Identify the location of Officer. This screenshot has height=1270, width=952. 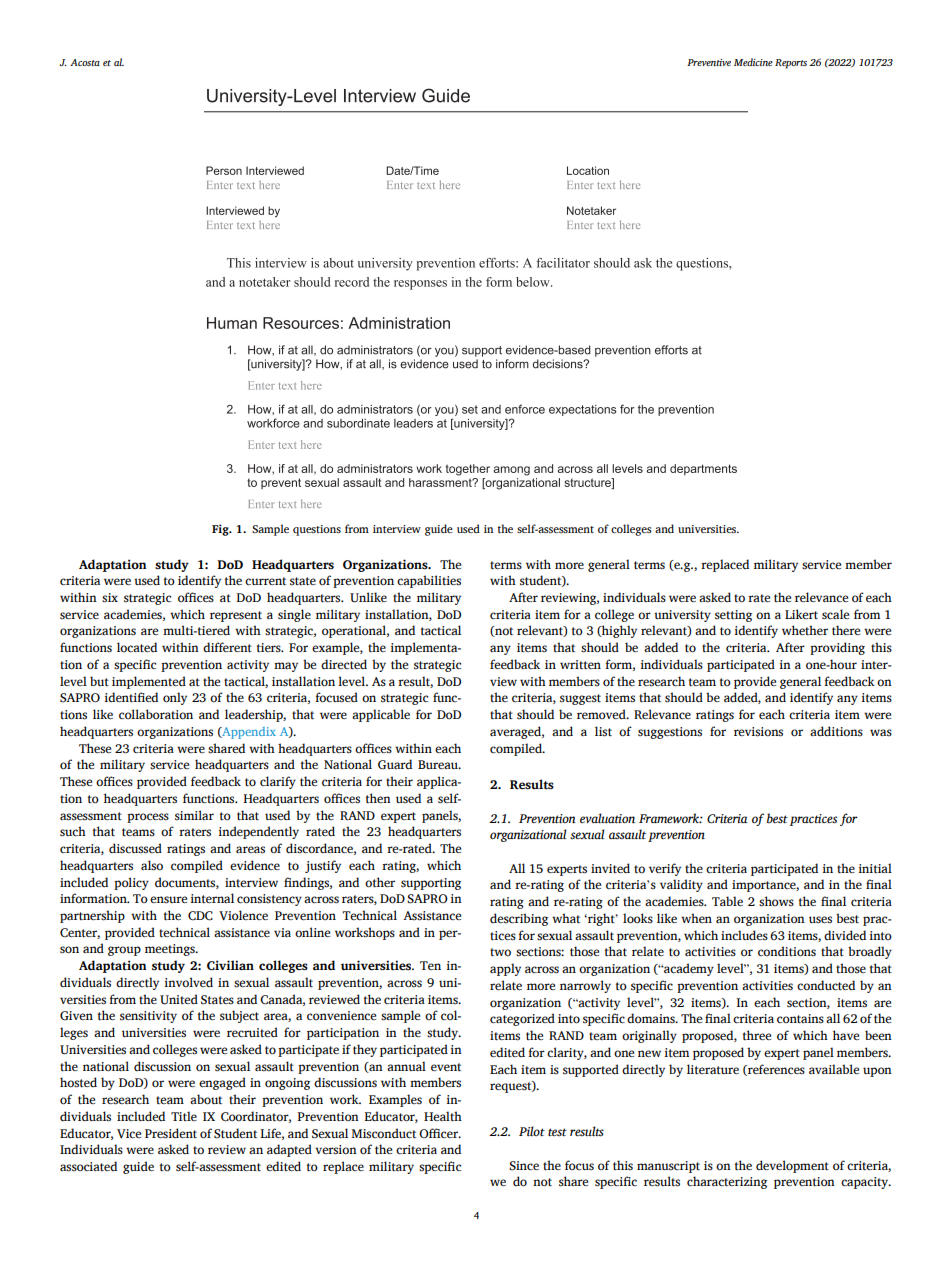
(439, 1133).
